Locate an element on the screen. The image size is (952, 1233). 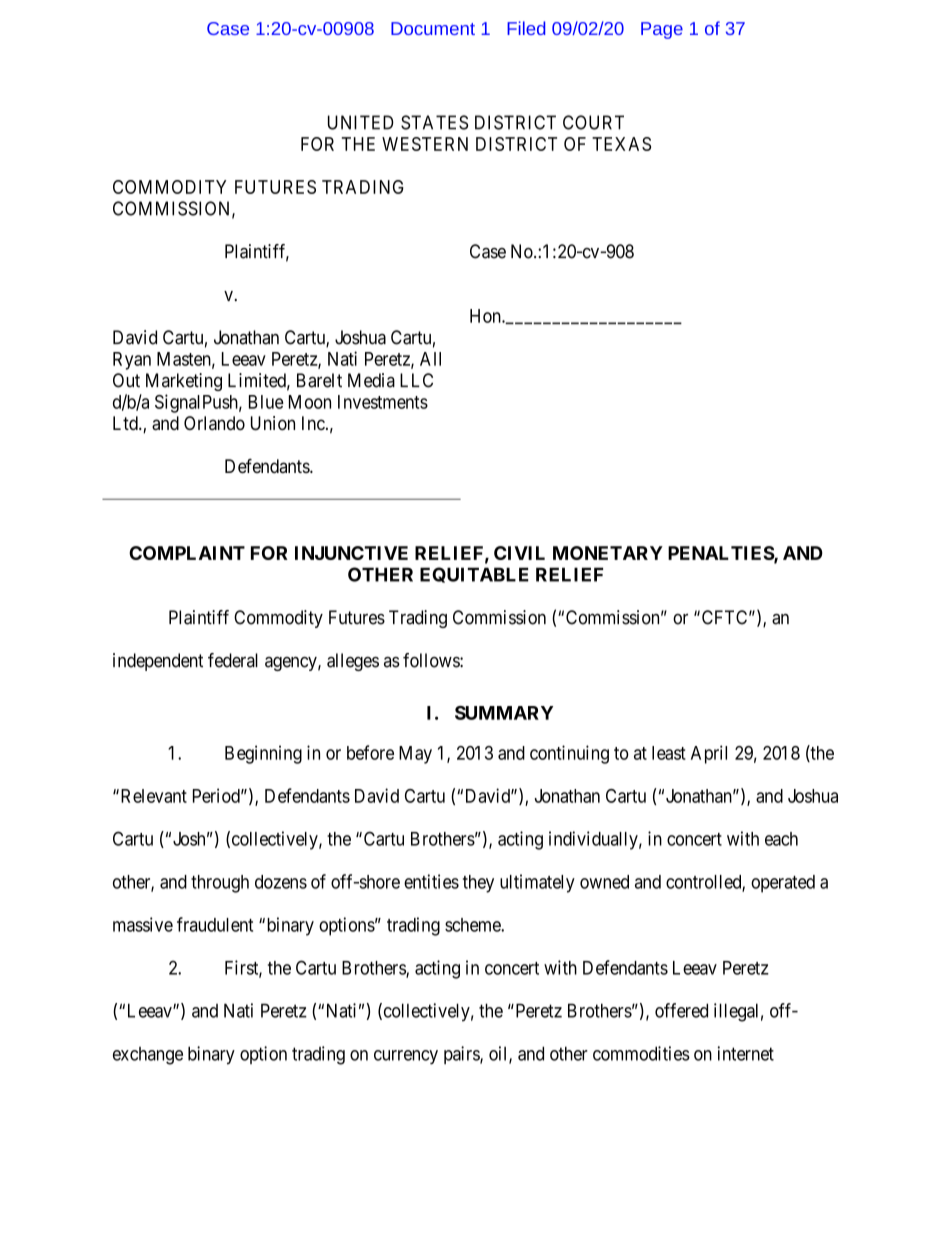
Document is located at coordinates (433, 28).
